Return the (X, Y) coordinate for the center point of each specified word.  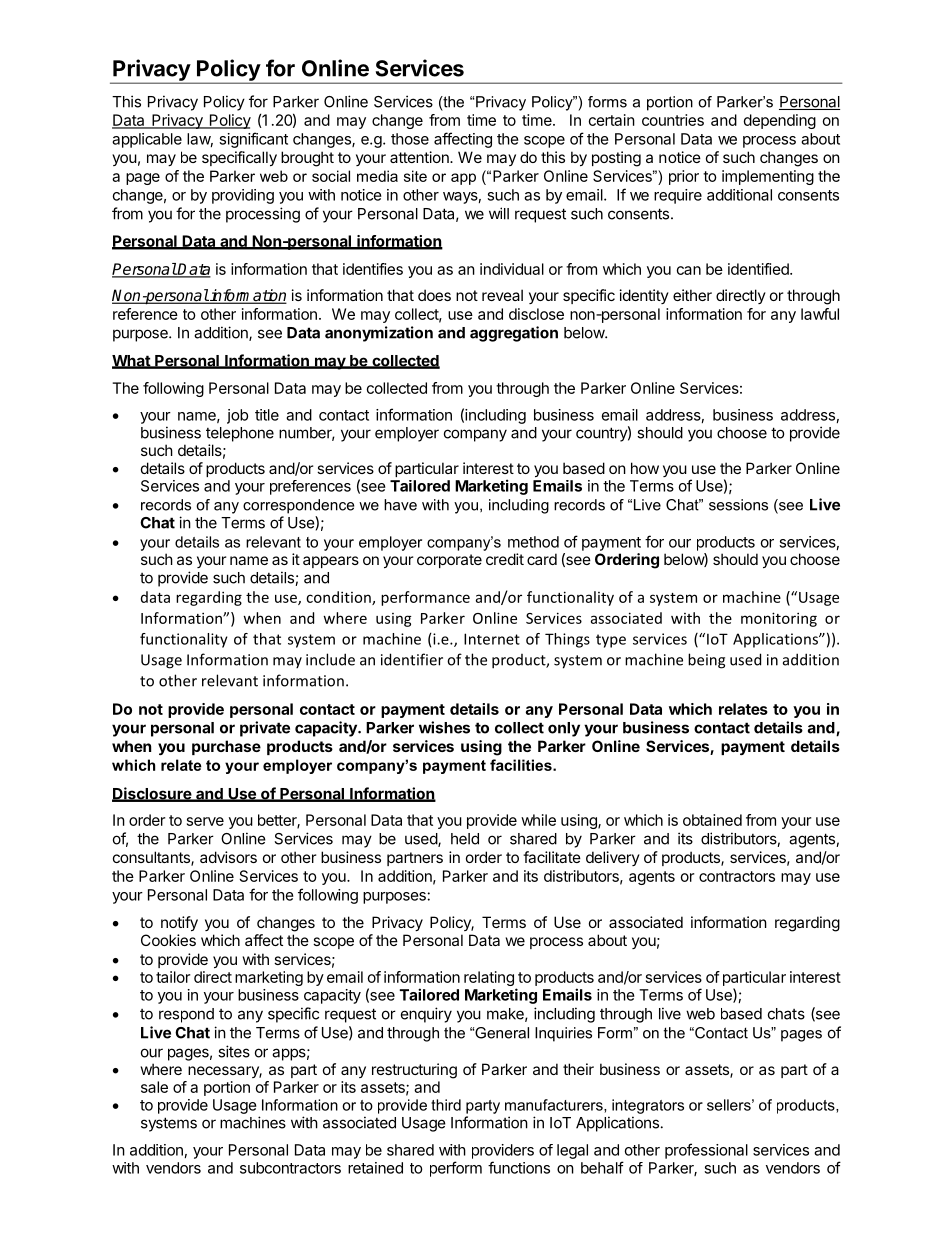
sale (154, 1087)
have (400, 505)
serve (205, 821)
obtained (712, 820)
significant (253, 140)
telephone (240, 434)
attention (420, 157)
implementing (768, 177)
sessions (738, 505)
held (465, 839)
